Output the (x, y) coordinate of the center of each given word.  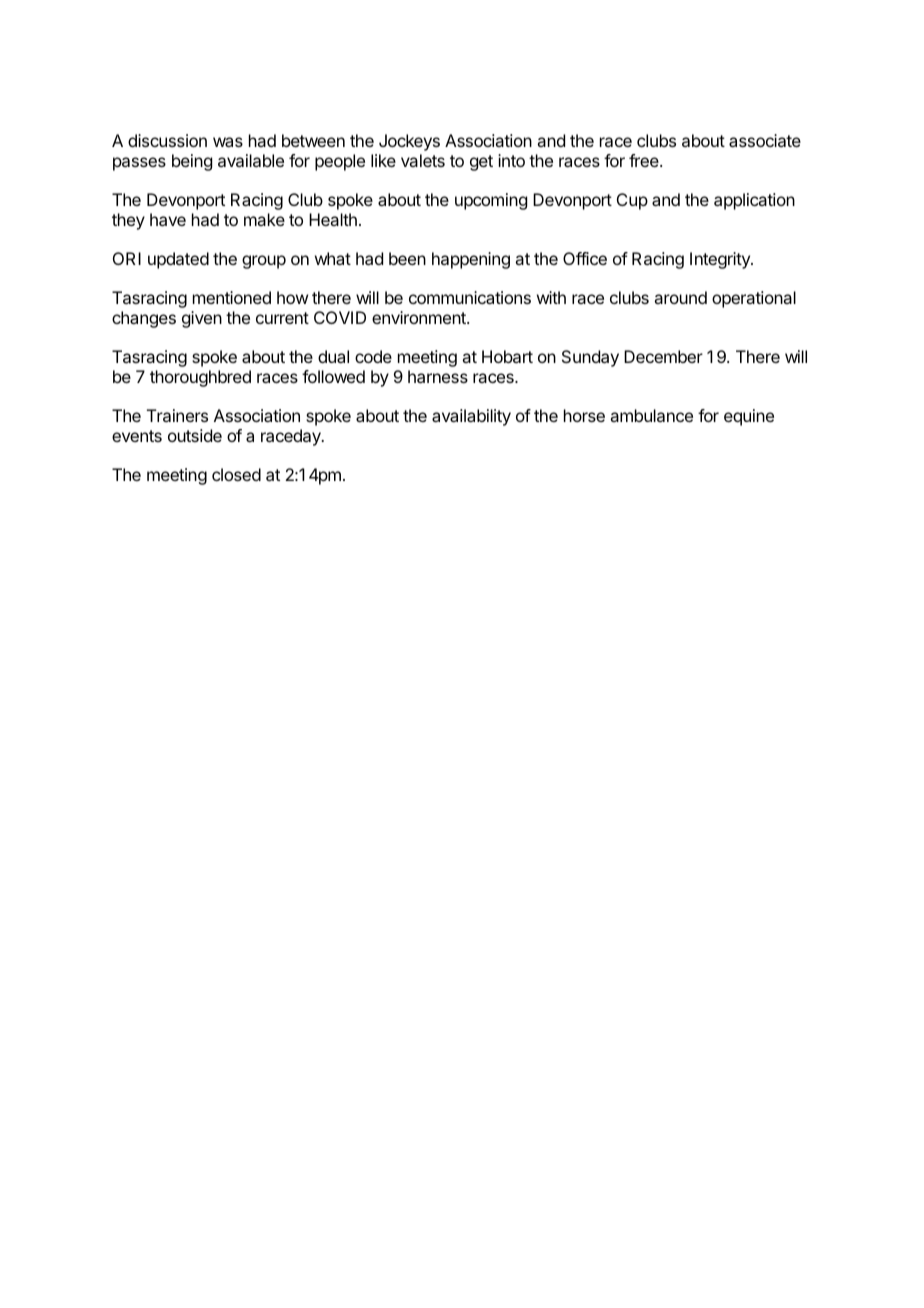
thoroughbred (200, 378)
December (663, 356)
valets (423, 160)
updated (178, 260)
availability (471, 417)
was (228, 142)
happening (471, 260)
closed (236, 474)
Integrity (721, 260)
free (645, 160)
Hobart (507, 356)
